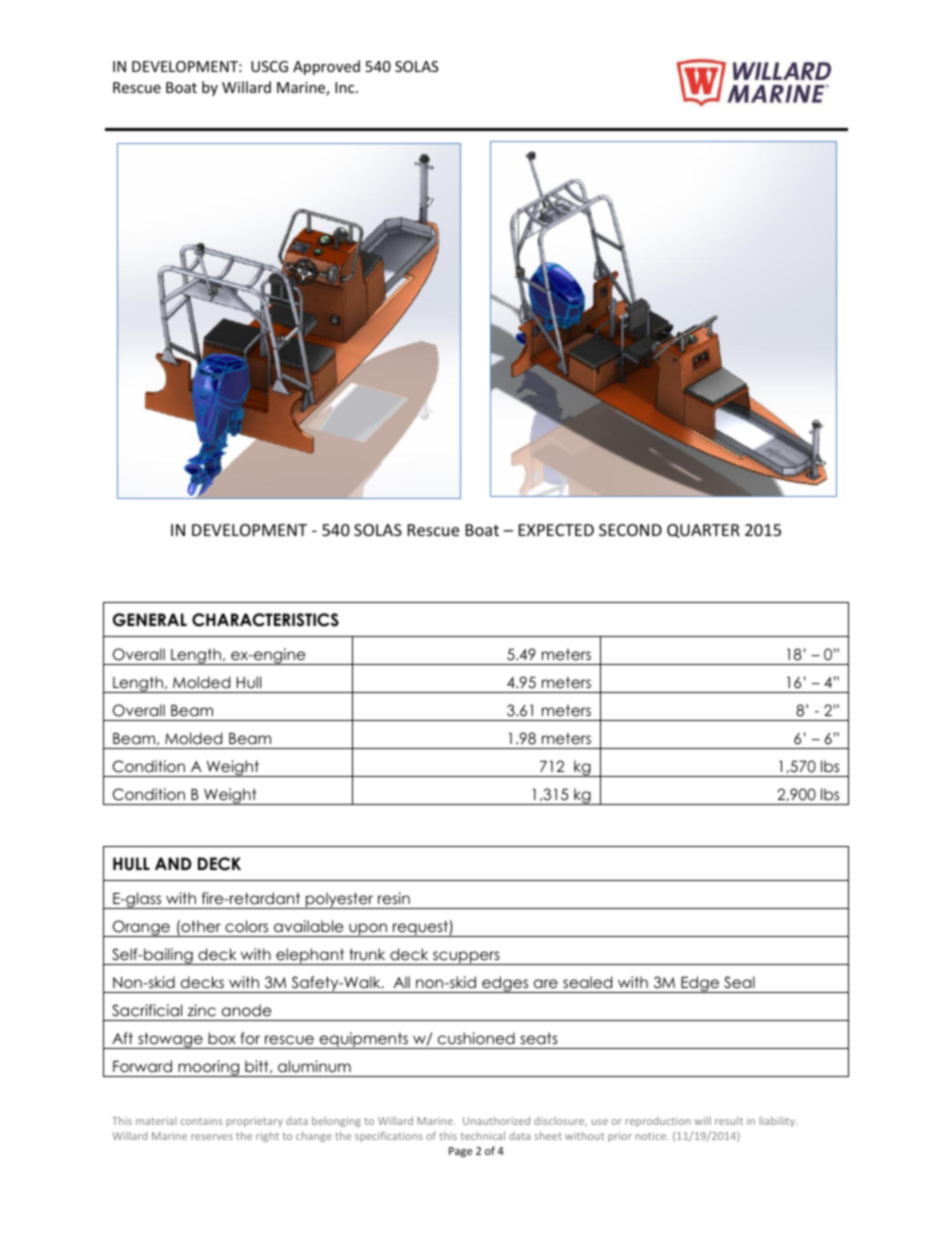  Describe the element at coordinates (394, 898) in the screenshot. I see `resin` at that location.
